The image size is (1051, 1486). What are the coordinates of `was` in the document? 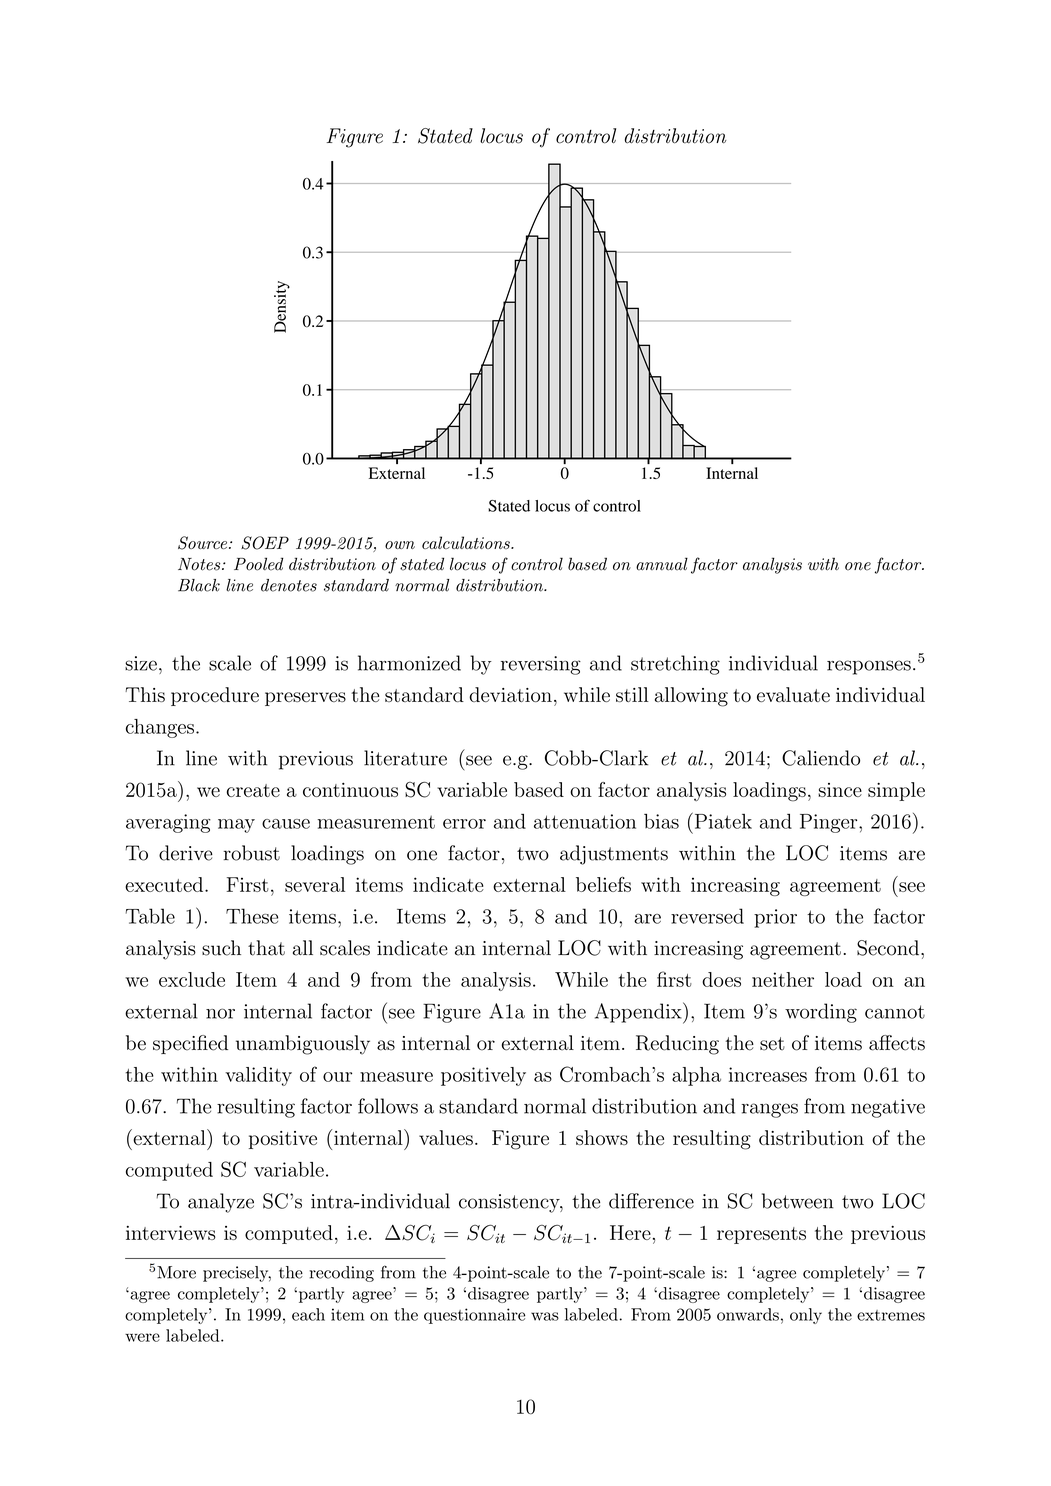 It's located at (545, 1316).
